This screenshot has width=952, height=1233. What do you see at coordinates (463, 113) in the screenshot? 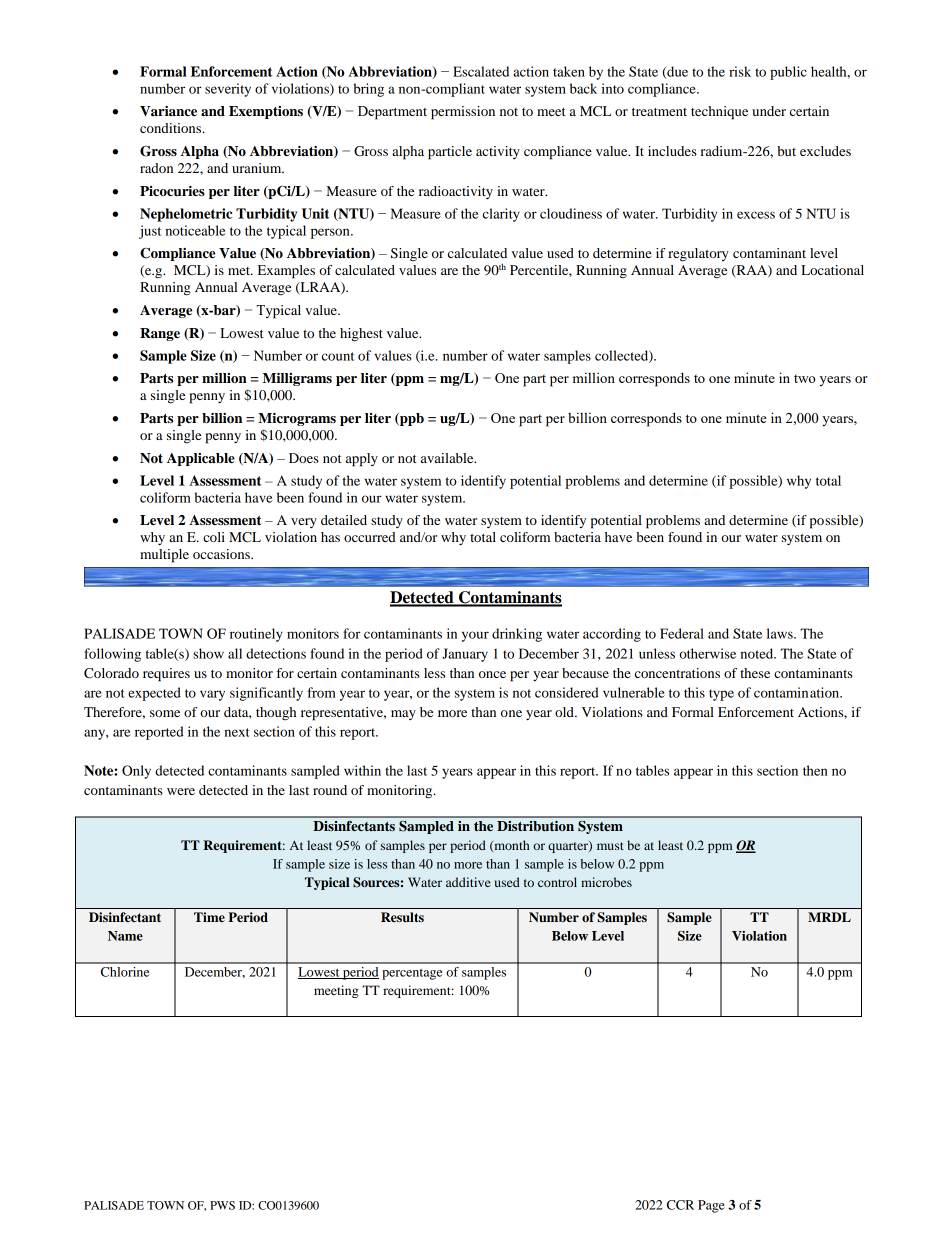
I see `permission` at bounding box center [463, 113].
